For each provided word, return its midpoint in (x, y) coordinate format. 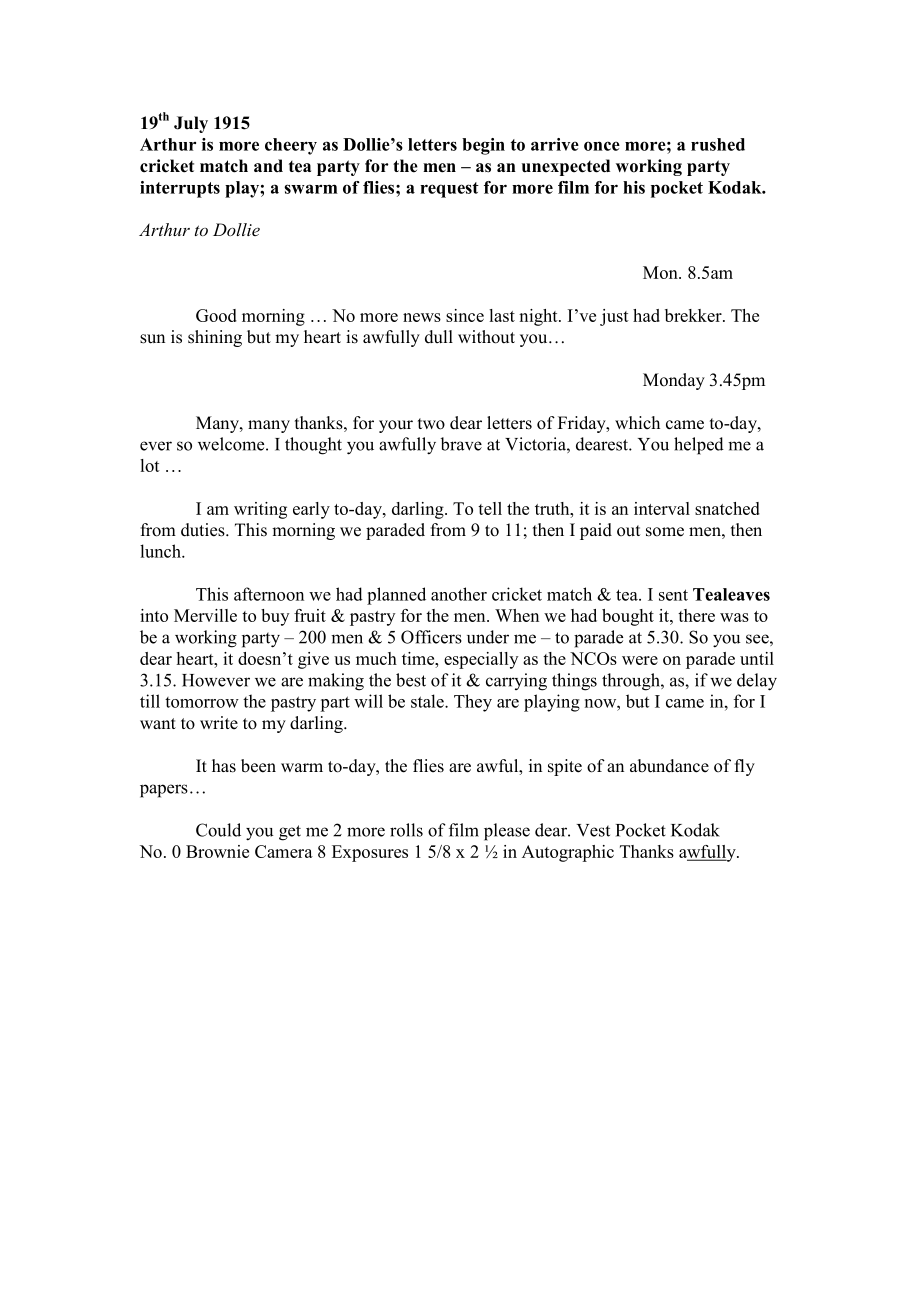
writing (260, 510)
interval (662, 508)
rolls (406, 830)
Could (218, 830)
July (191, 124)
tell (490, 508)
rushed (718, 144)
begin (483, 146)
